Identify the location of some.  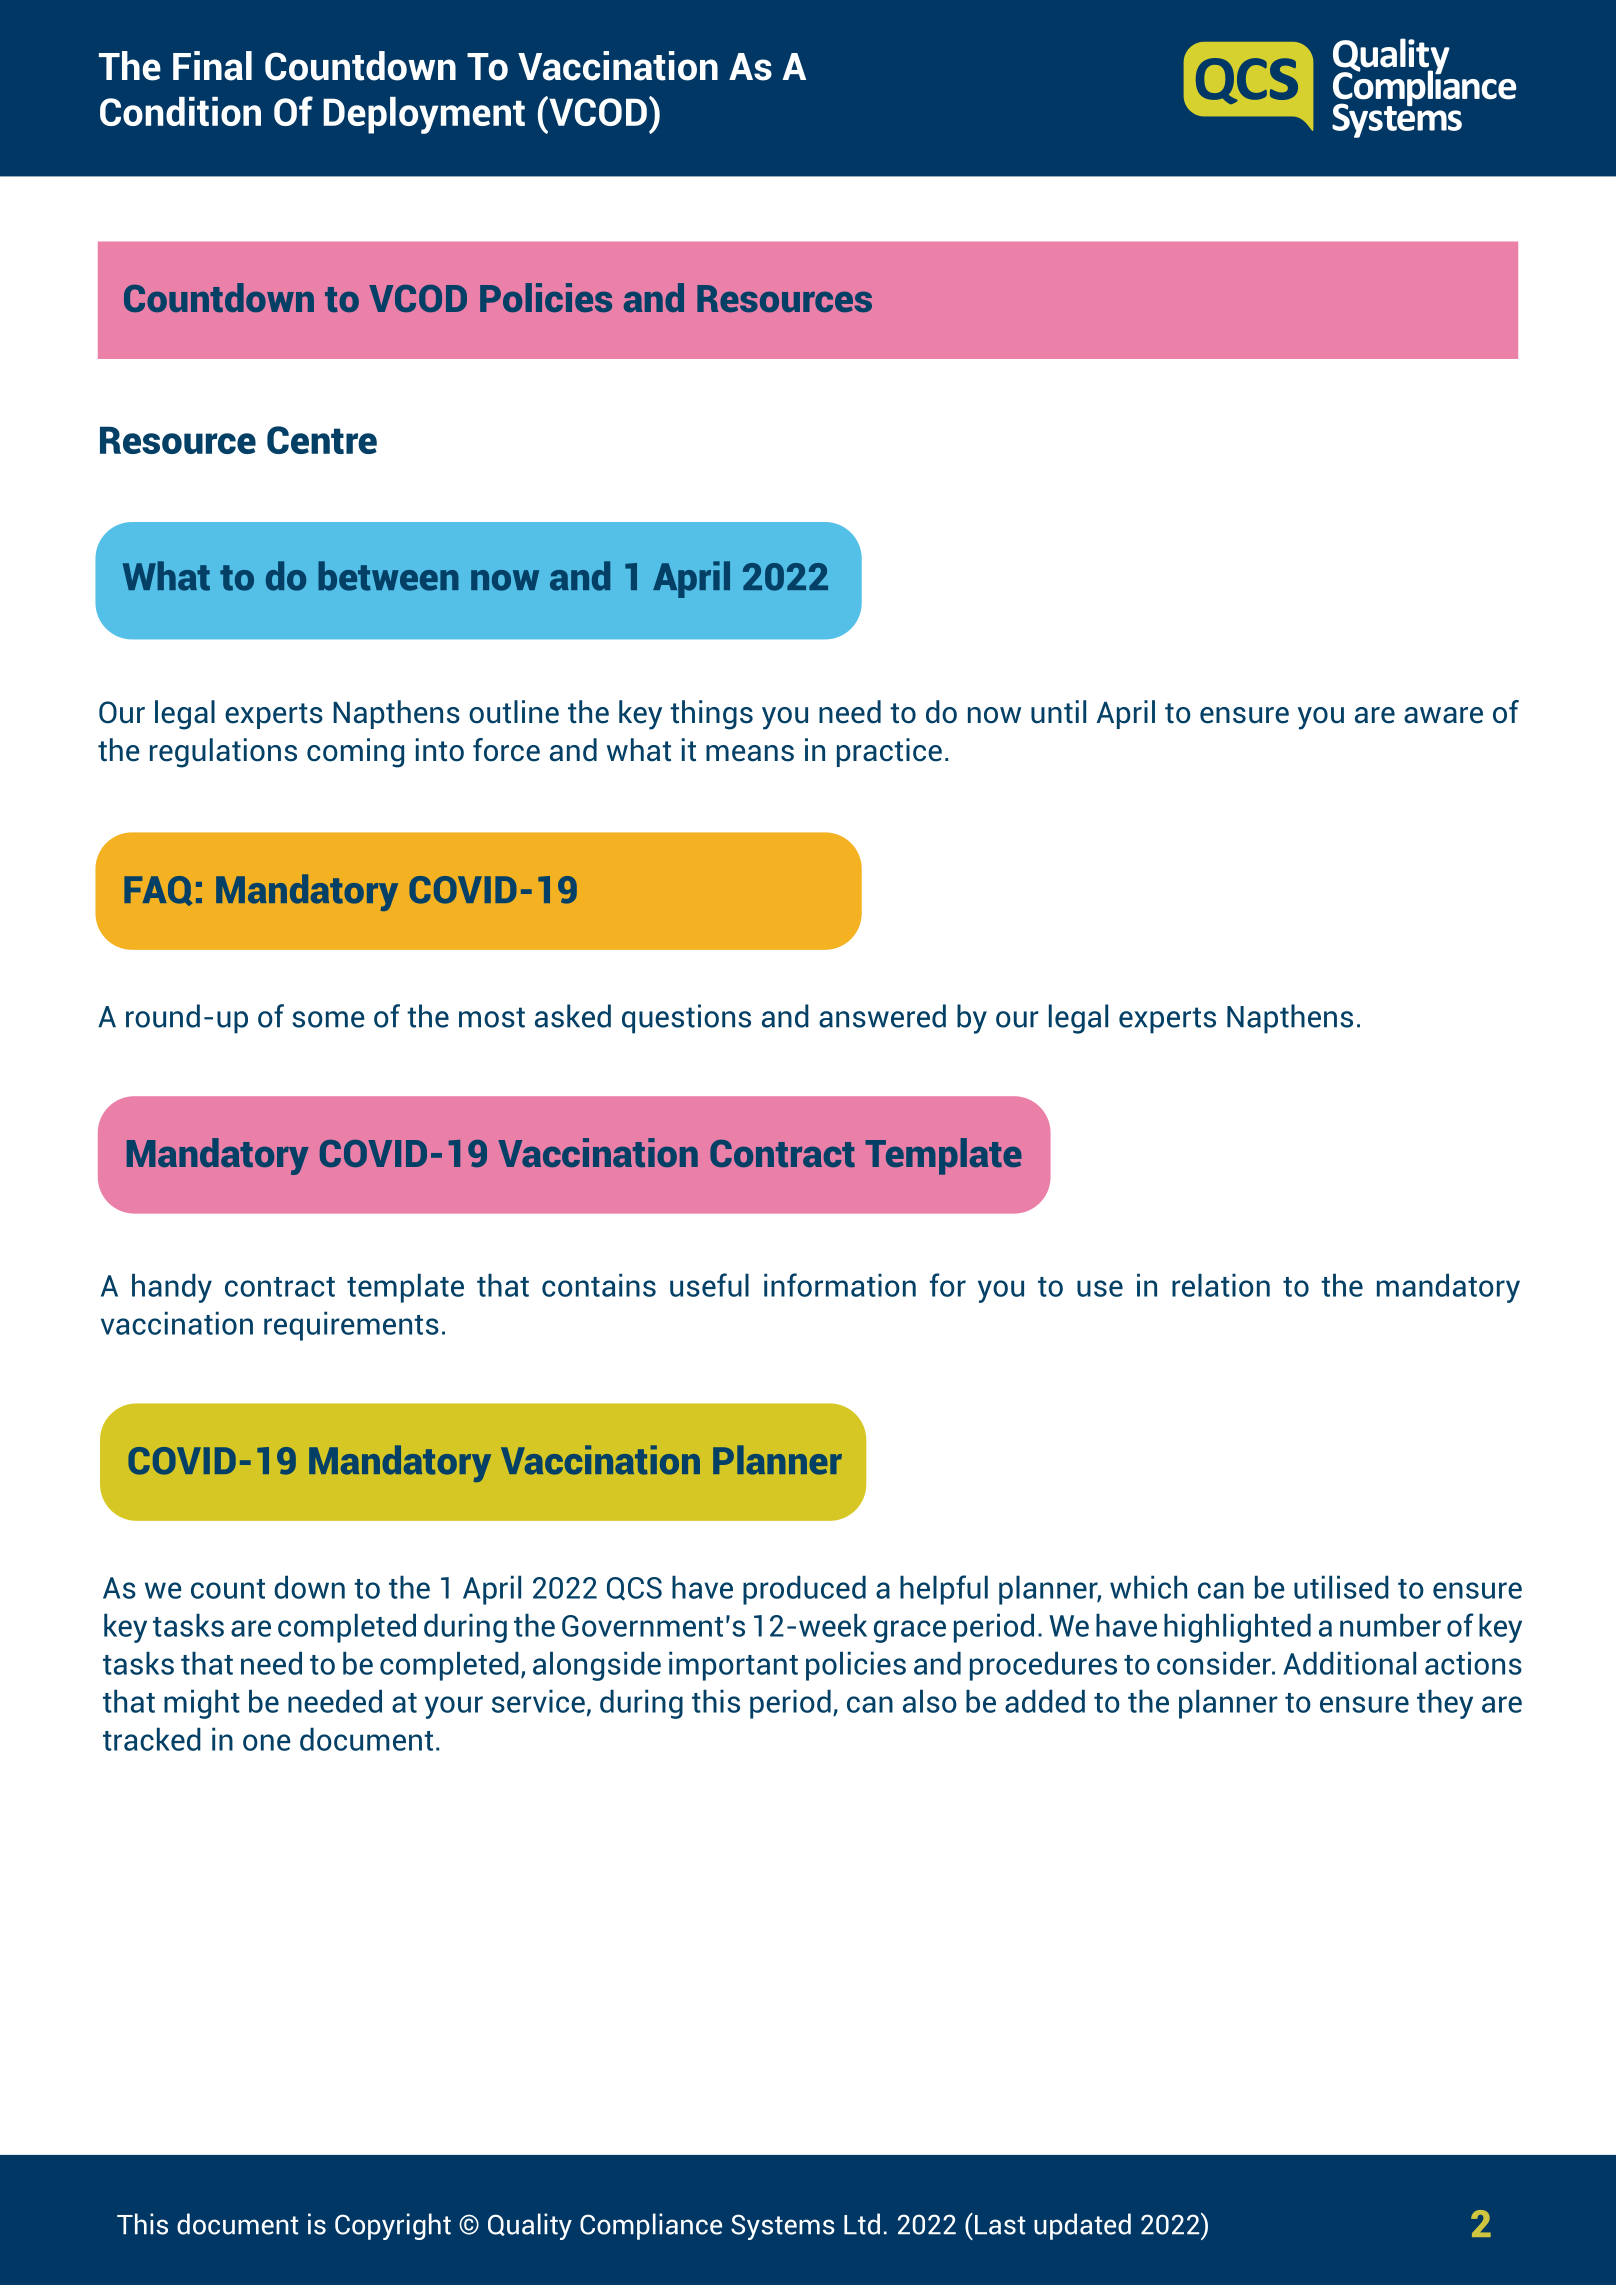
(328, 1019).
